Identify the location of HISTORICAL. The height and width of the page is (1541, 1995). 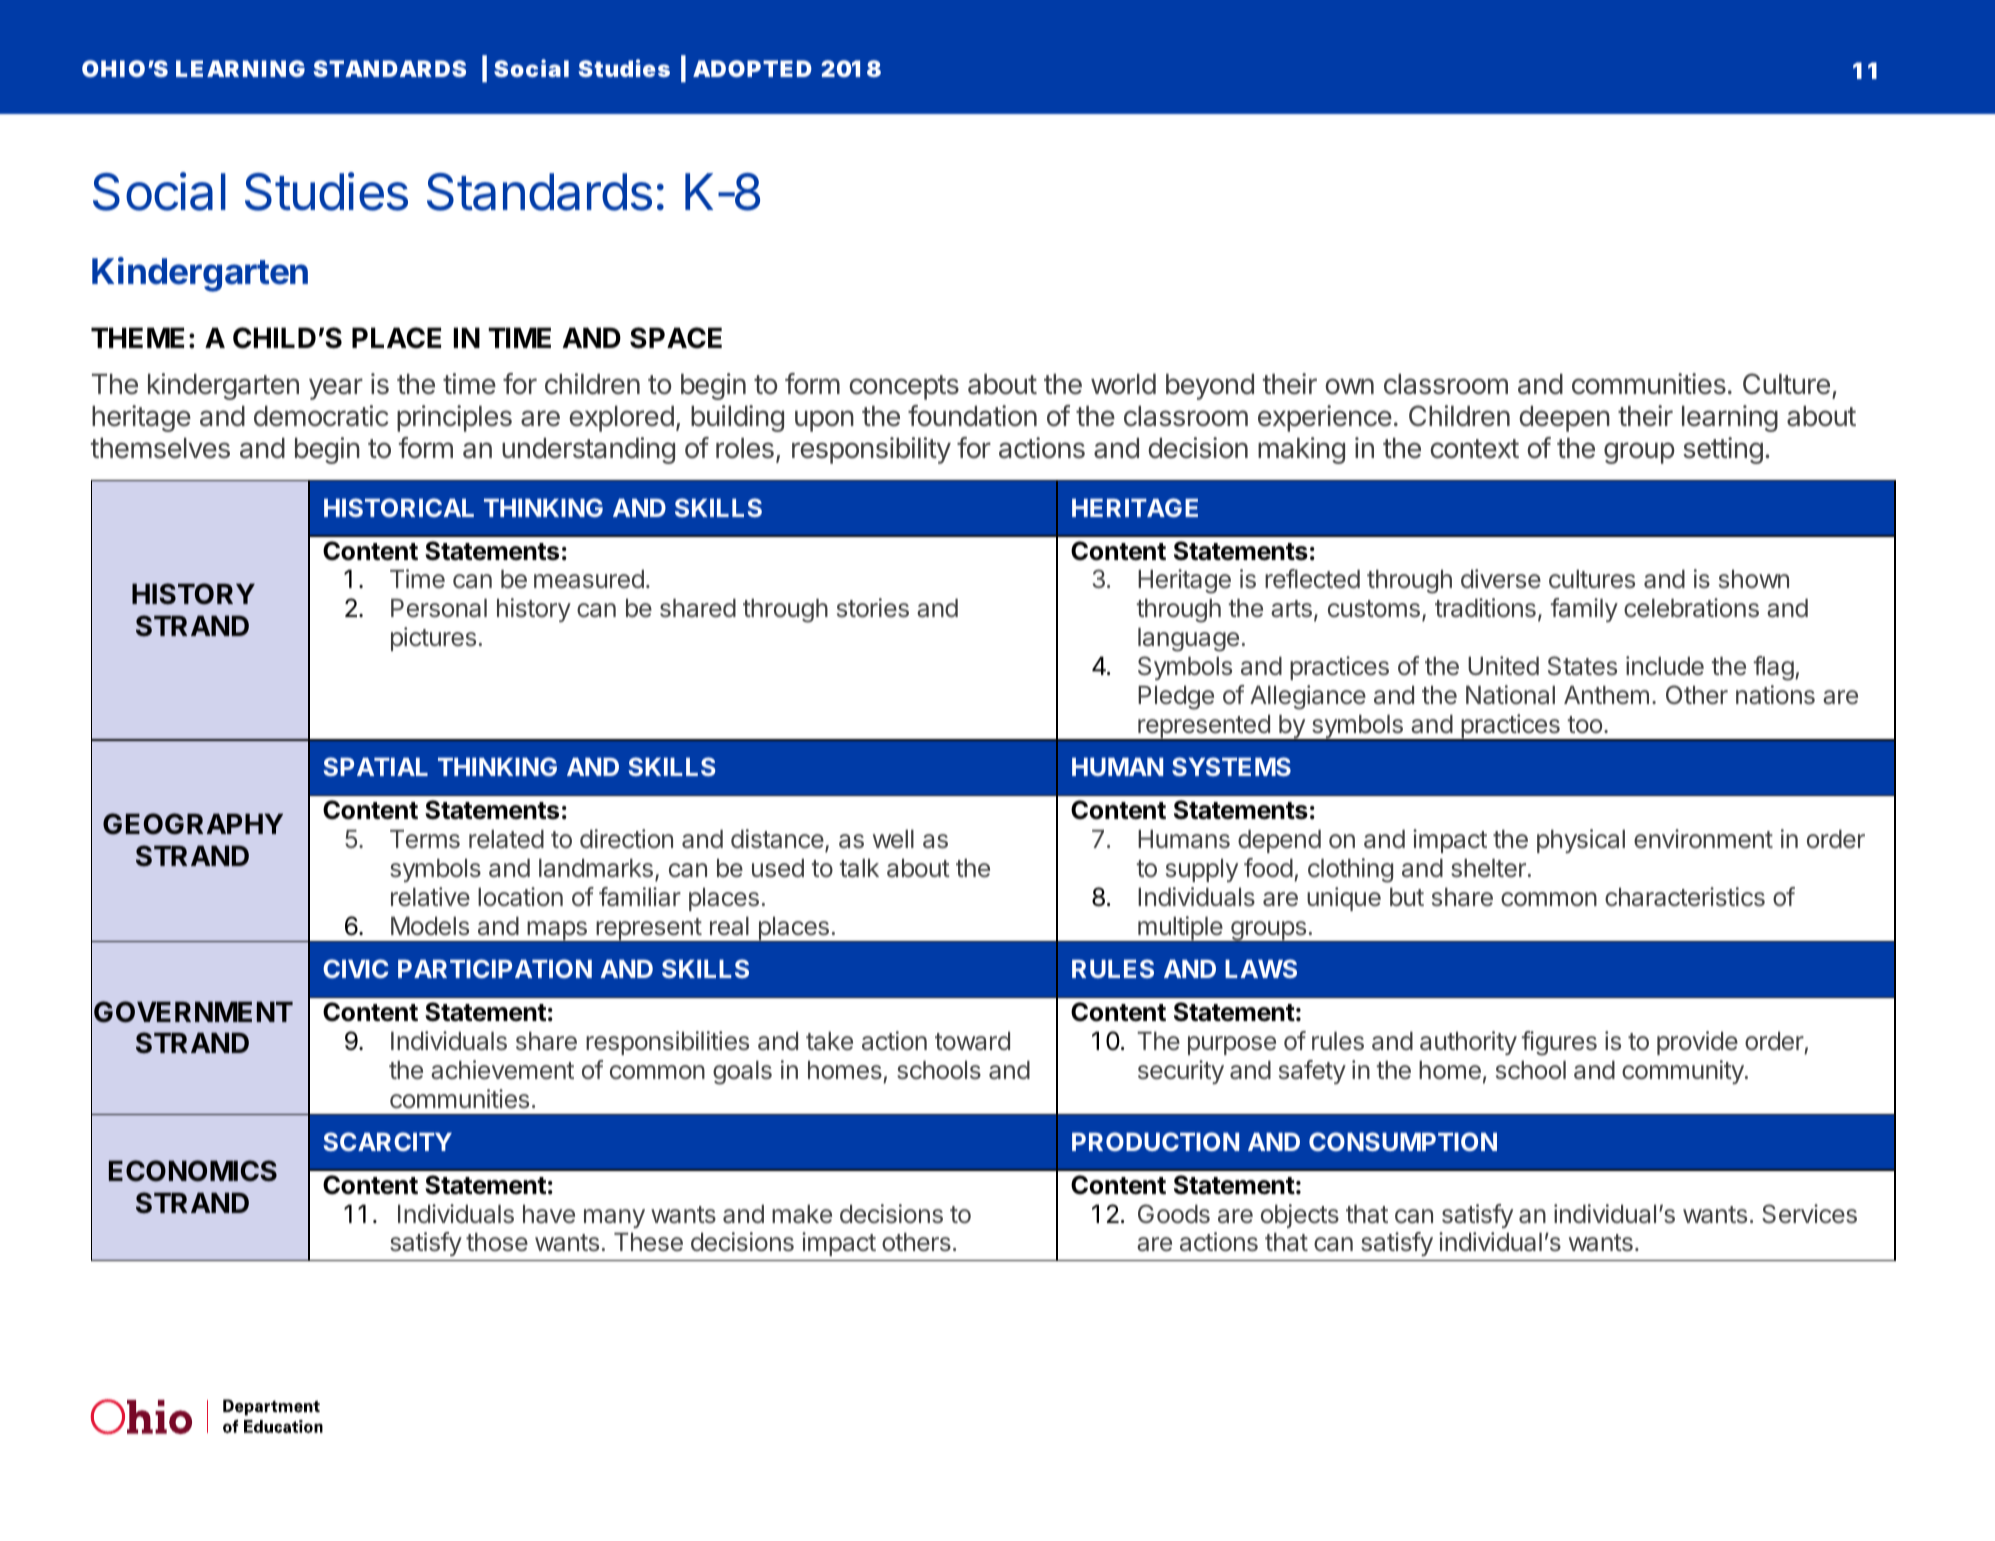
(399, 507).
